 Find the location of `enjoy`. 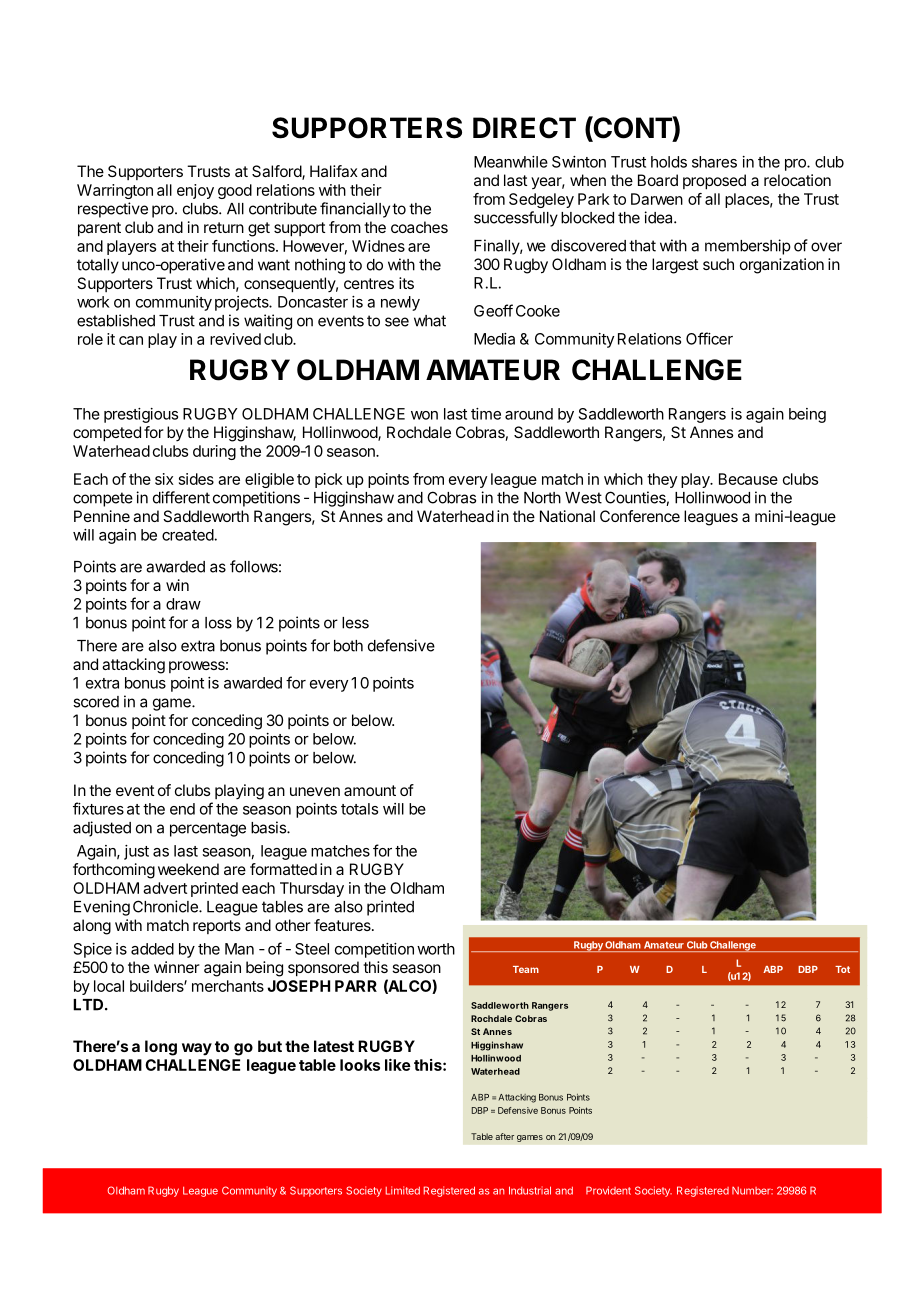

enjoy is located at coordinates (195, 191).
